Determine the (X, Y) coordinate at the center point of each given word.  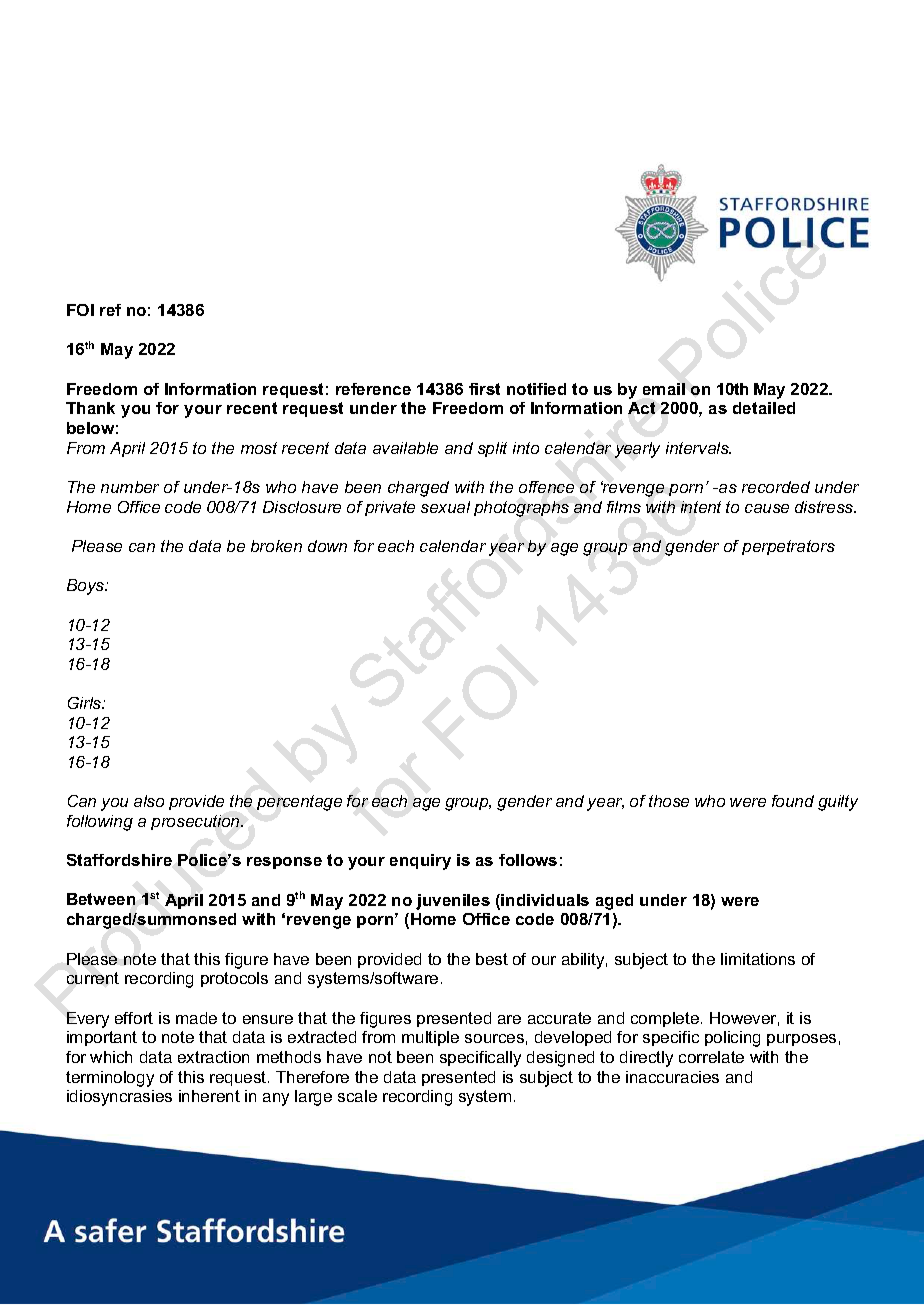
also (149, 801)
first (484, 389)
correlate (711, 1057)
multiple (430, 1038)
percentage (299, 803)
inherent (209, 1096)
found (793, 801)
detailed (764, 408)
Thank (90, 408)
